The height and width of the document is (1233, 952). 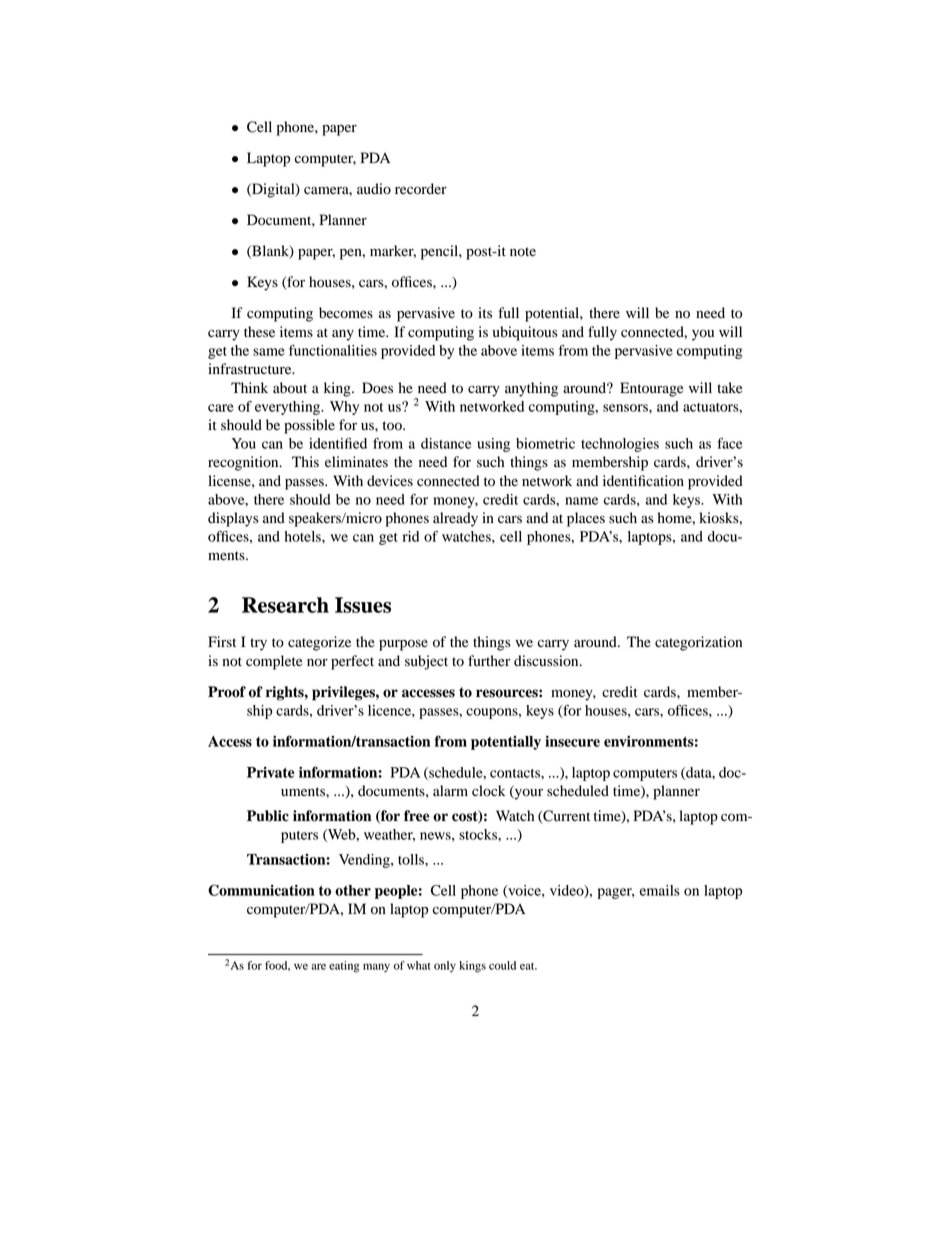 What do you see at coordinates (643, 481) in the document?
I see `identification` at bounding box center [643, 481].
